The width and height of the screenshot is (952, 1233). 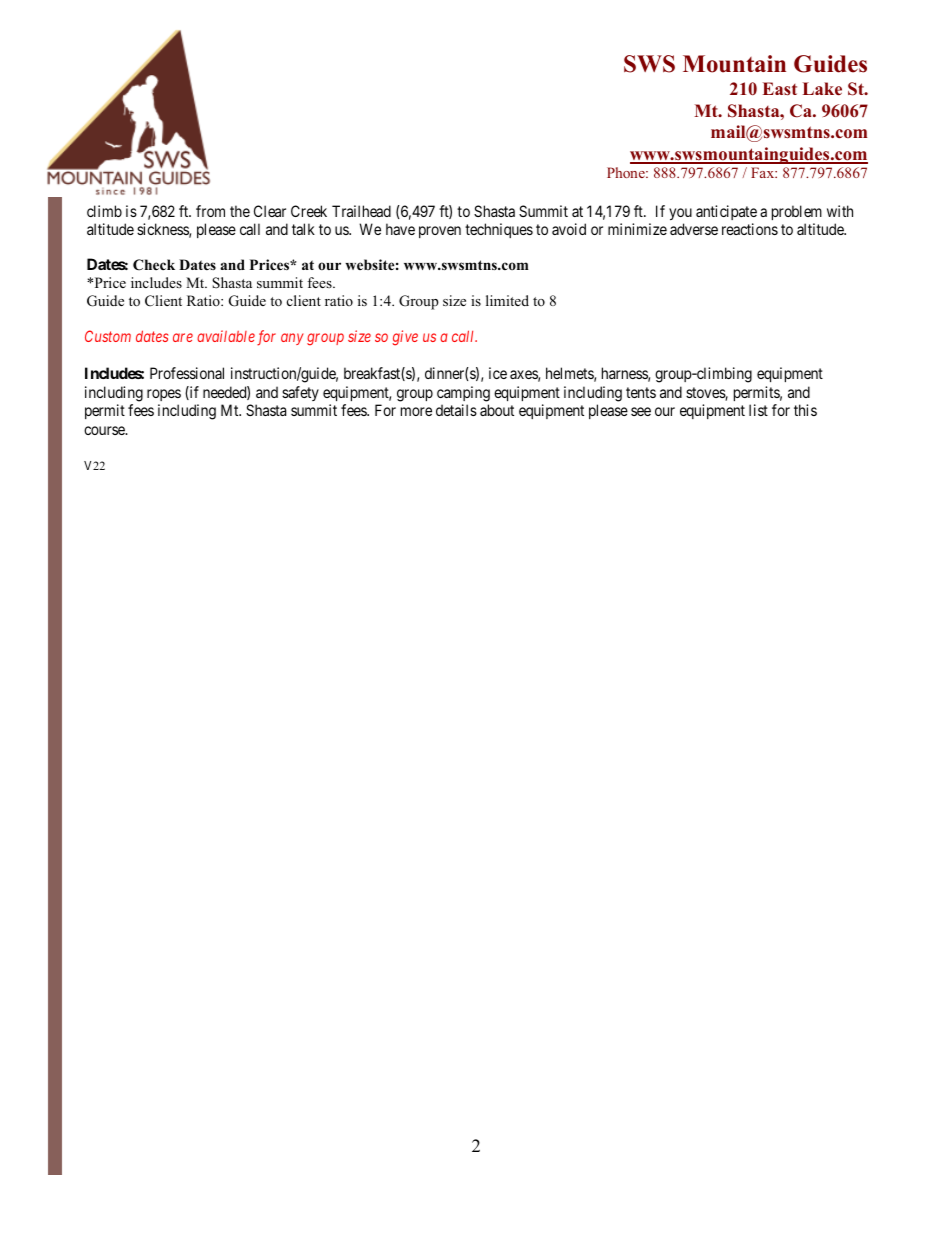 I want to click on Check, so click(x=154, y=265).
